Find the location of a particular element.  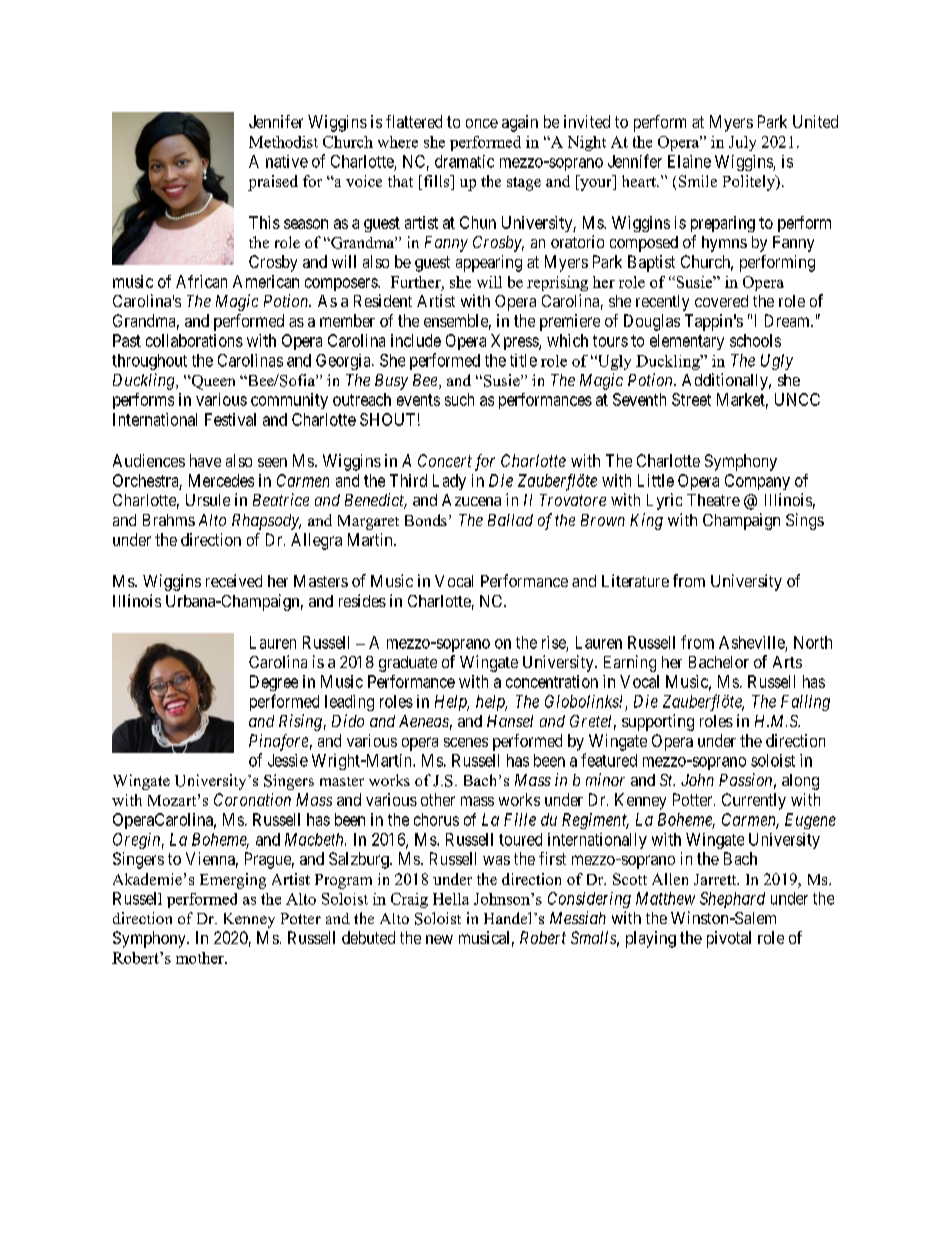

Street is located at coordinates (691, 399).
